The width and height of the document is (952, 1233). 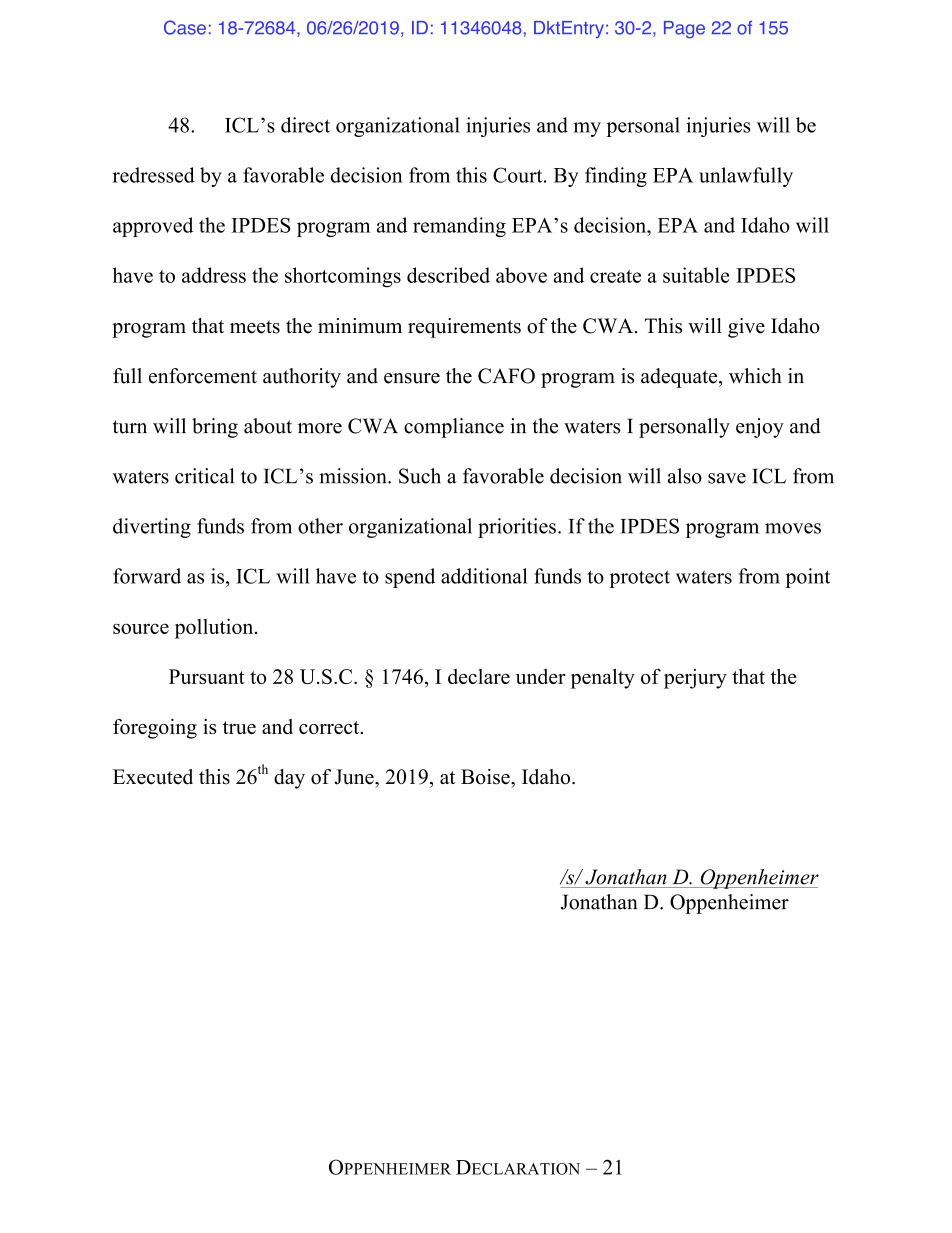 What do you see at coordinates (215, 428) in the document?
I see `bring` at bounding box center [215, 428].
